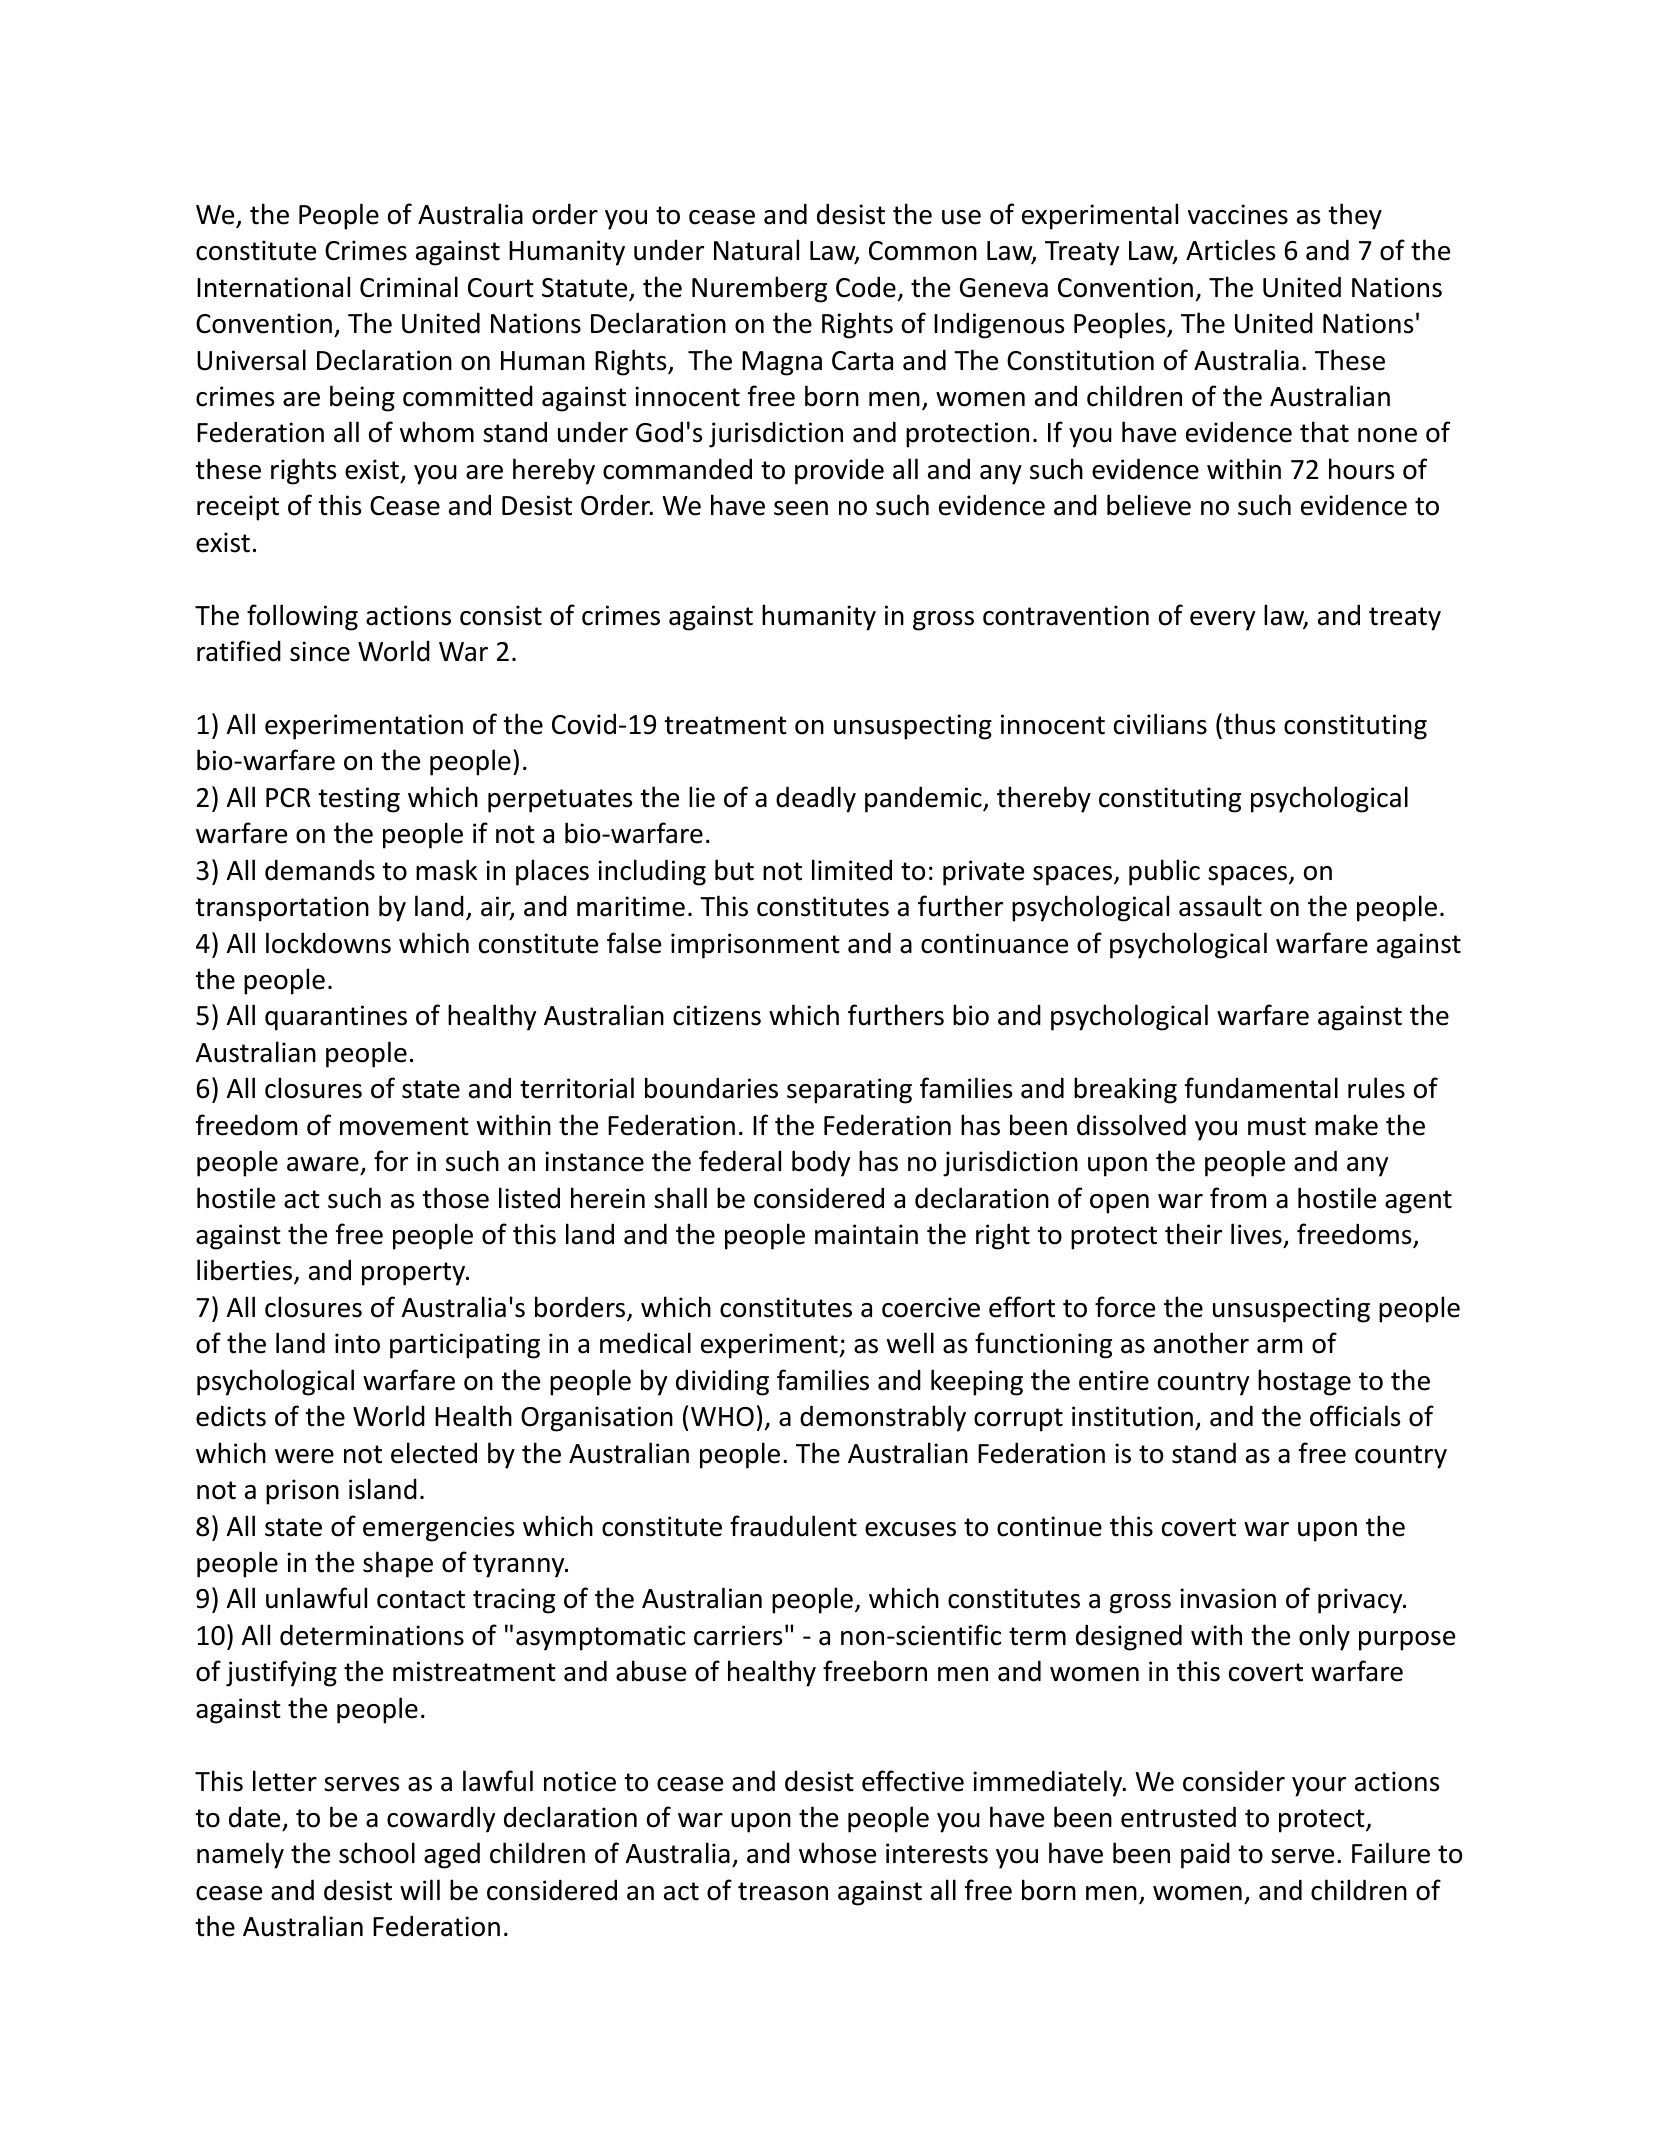 Image resolution: width=1661 pixels, height=2149 pixels. Describe the element at coordinates (1355, 1416) in the screenshot. I see `officials` at that location.
